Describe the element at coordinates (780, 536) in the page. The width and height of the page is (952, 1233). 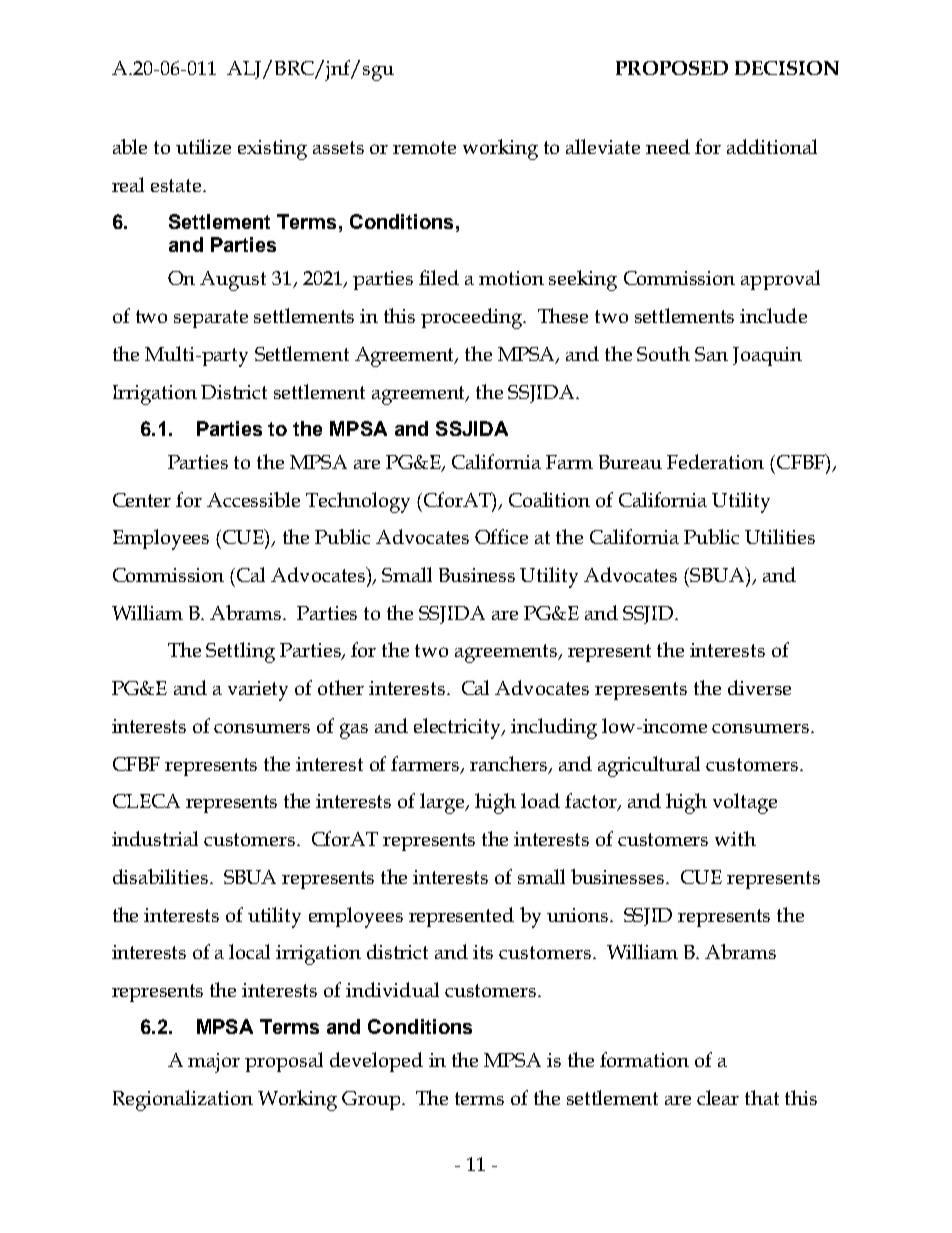
I see `Utilities` at that location.
